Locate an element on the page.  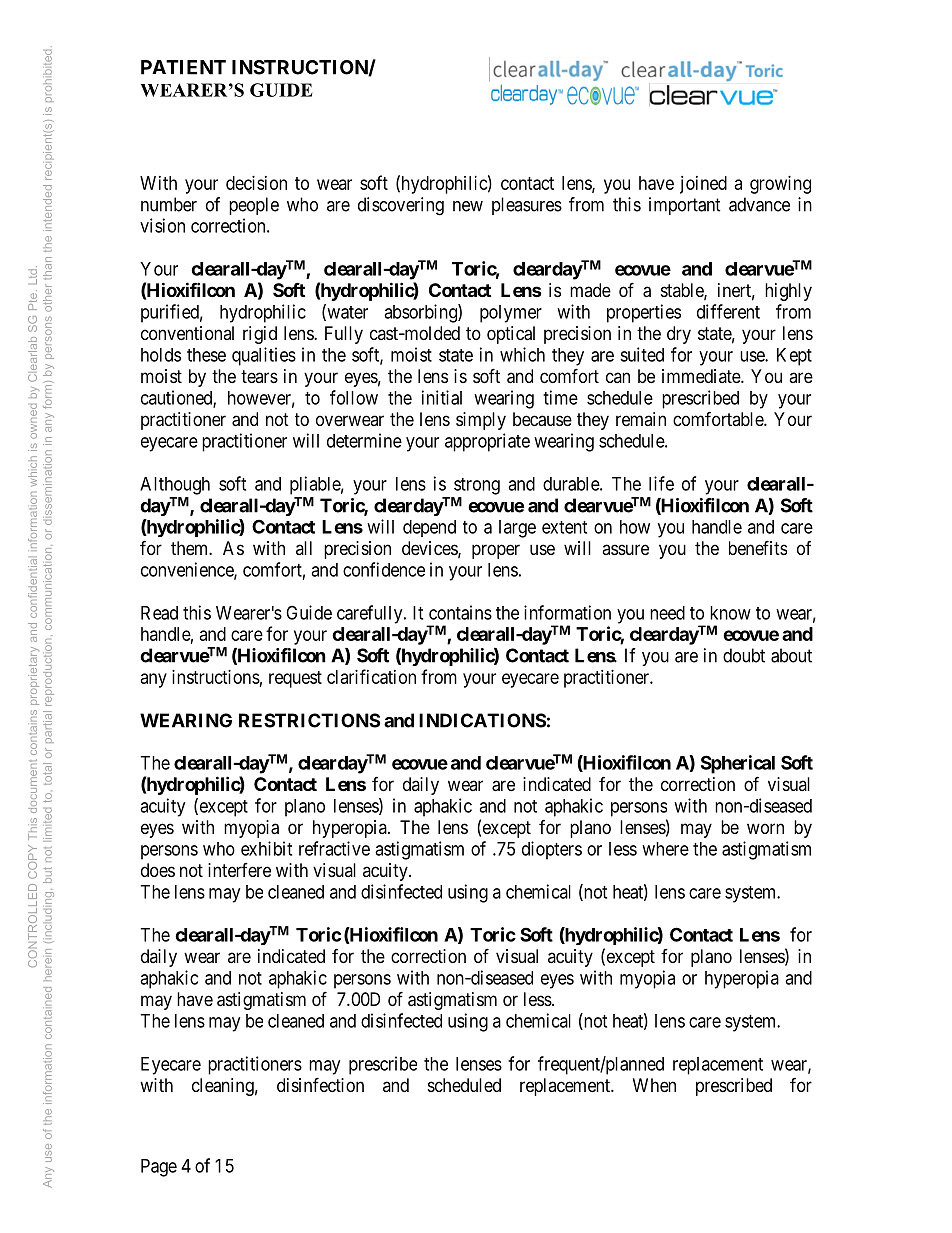
PATIENT is located at coordinates (183, 67).
